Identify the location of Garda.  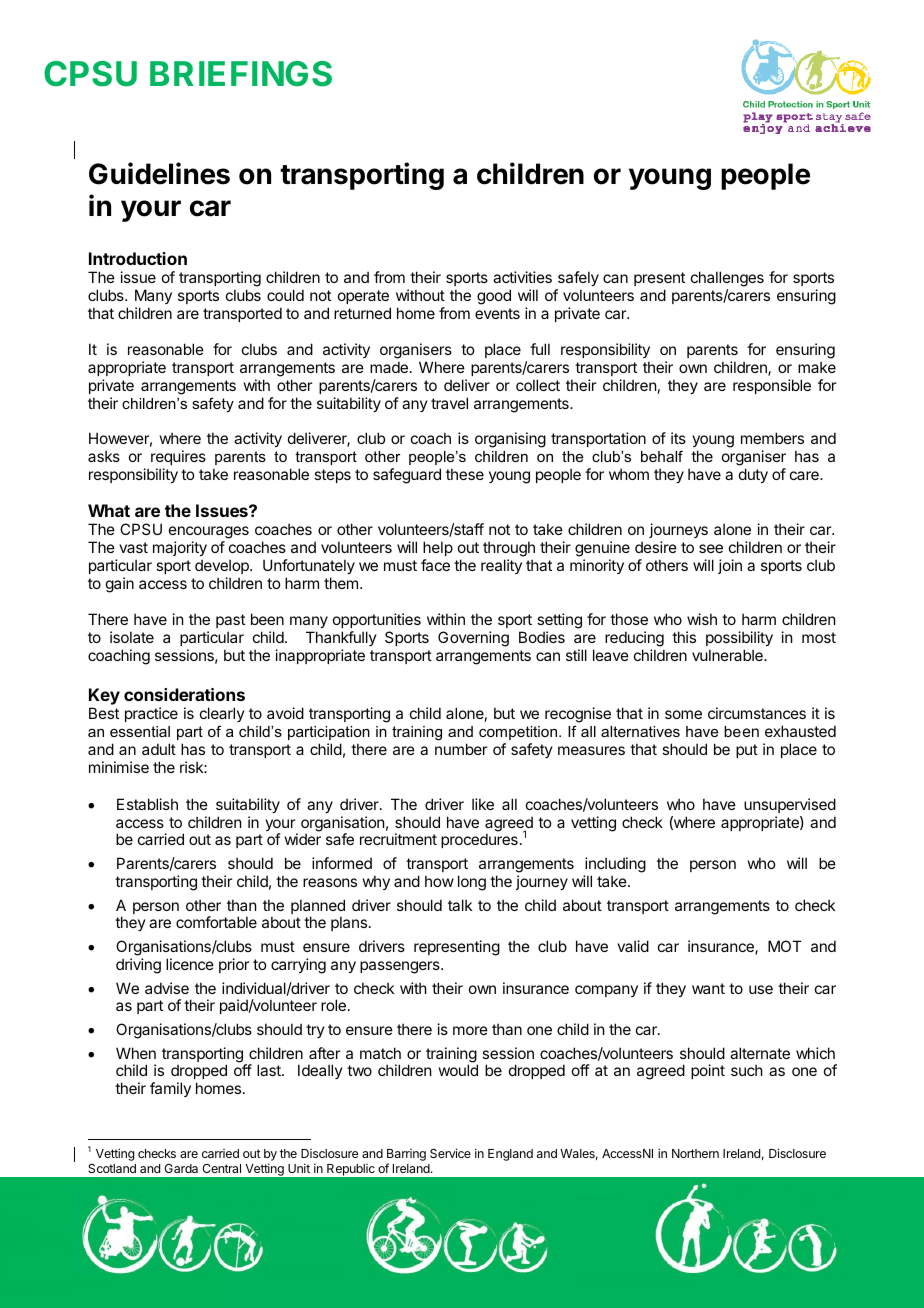
(181, 1168).
